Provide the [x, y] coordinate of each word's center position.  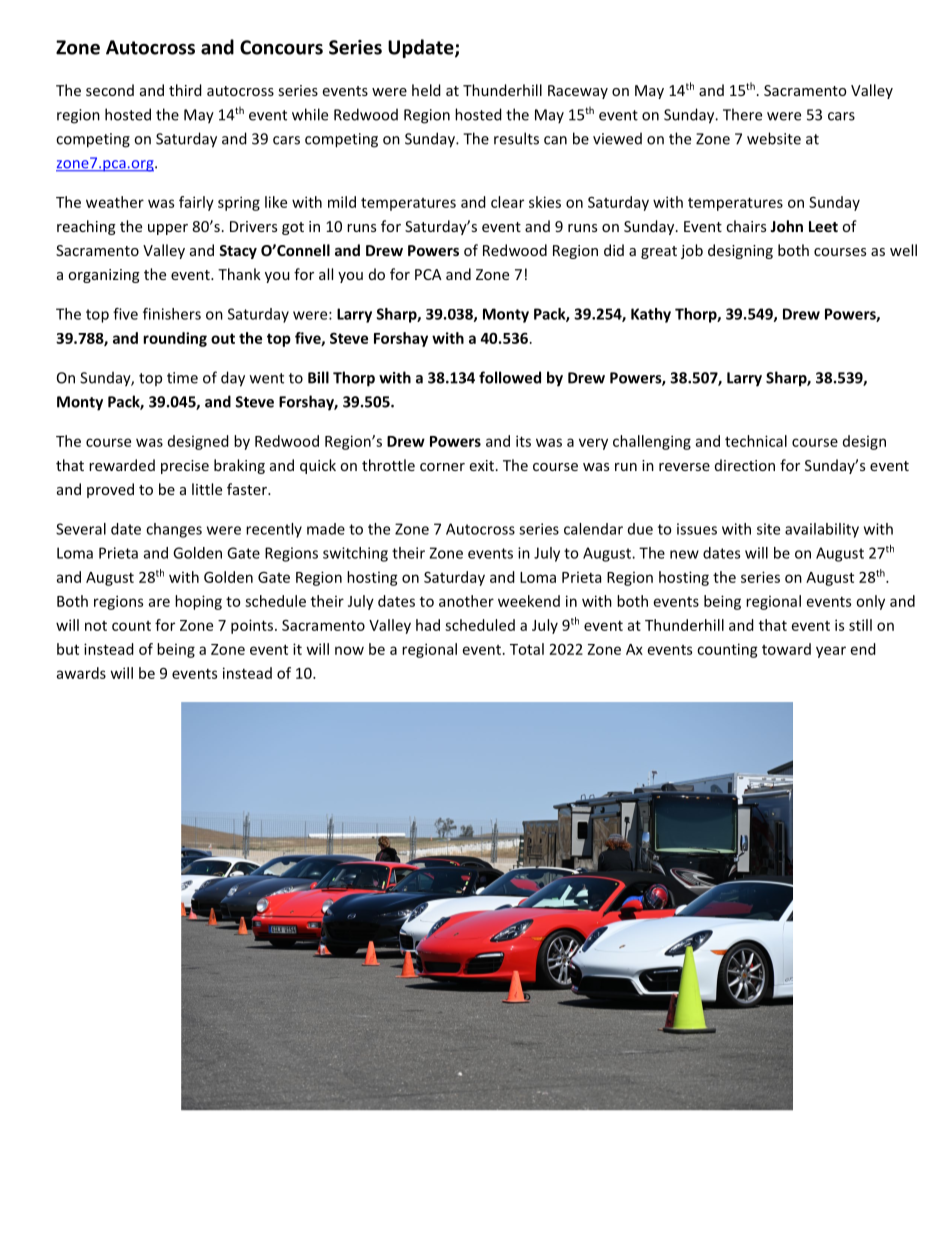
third [185, 90]
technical [756, 441]
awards [81, 673]
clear [507, 202]
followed [510, 377]
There [742, 114]
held [426, 90]
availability [822, 530]
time [182, 378]
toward [786, 649]
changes [174, 530]
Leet [823, 226]
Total [527, 649]
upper [168, 229]
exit [481, 465]
